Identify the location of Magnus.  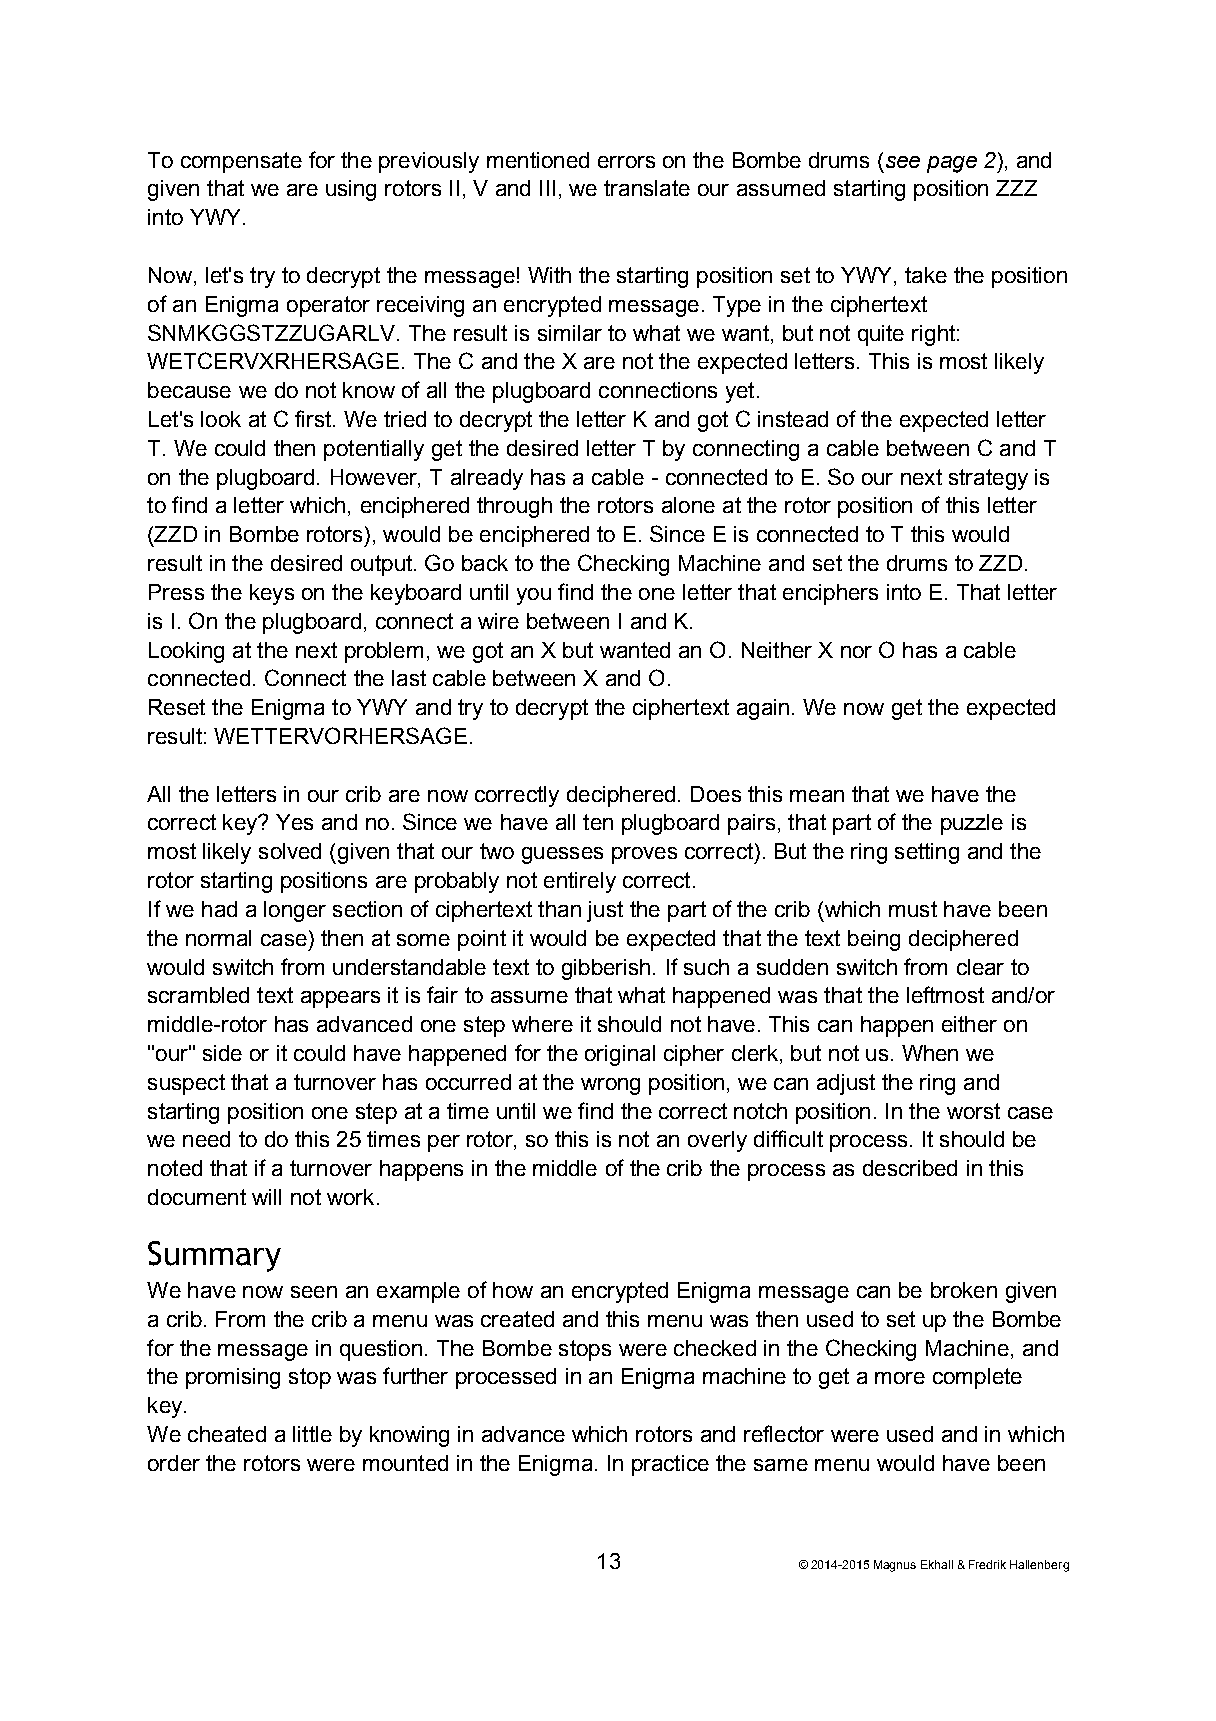
(895, 1566).
